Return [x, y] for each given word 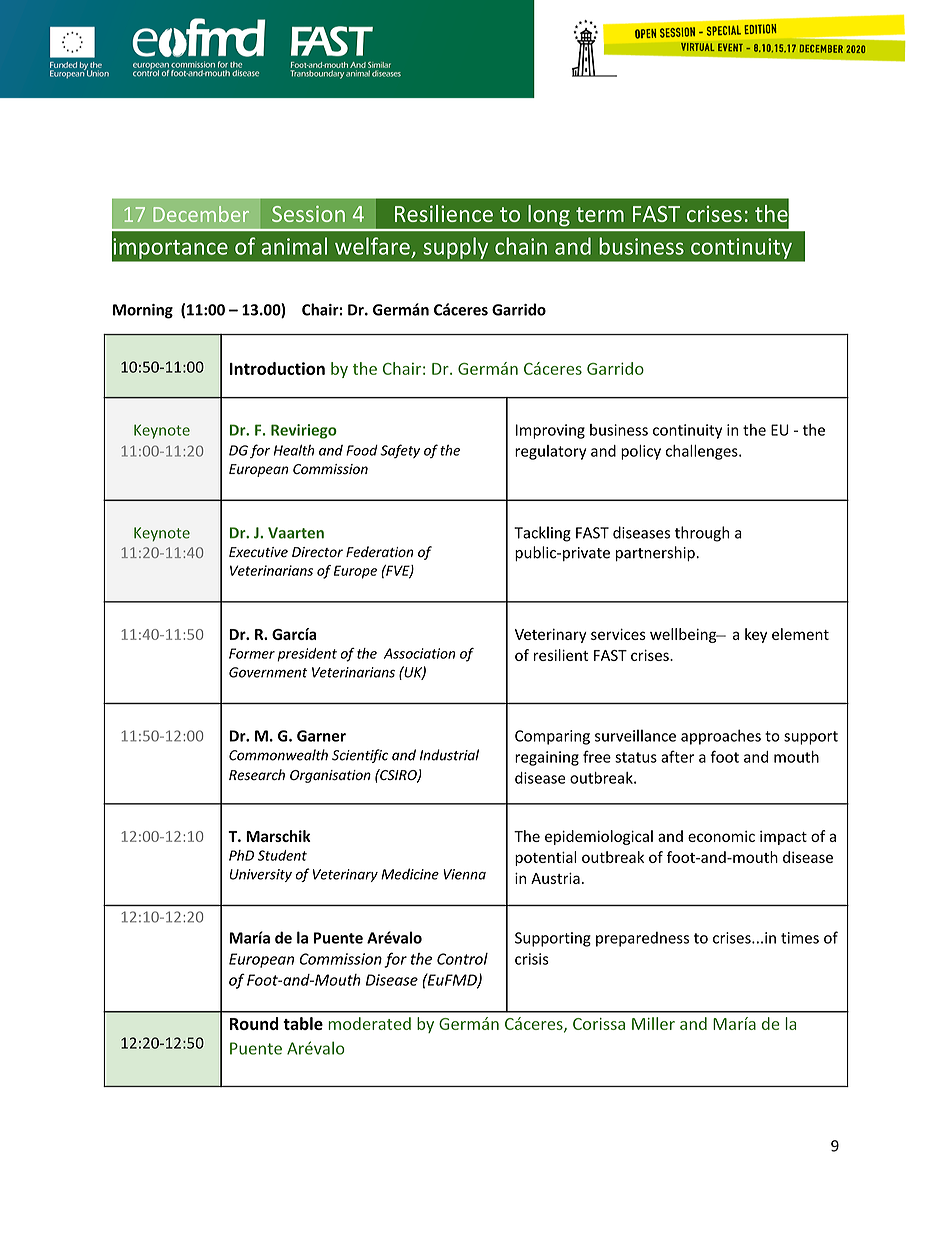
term [600, 214]
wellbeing [684, 635]
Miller [653, 1023]
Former [252, 653]
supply [456, 248]
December [201, 214]
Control [462, 959]
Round [254, 1023]
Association [419, 653]
